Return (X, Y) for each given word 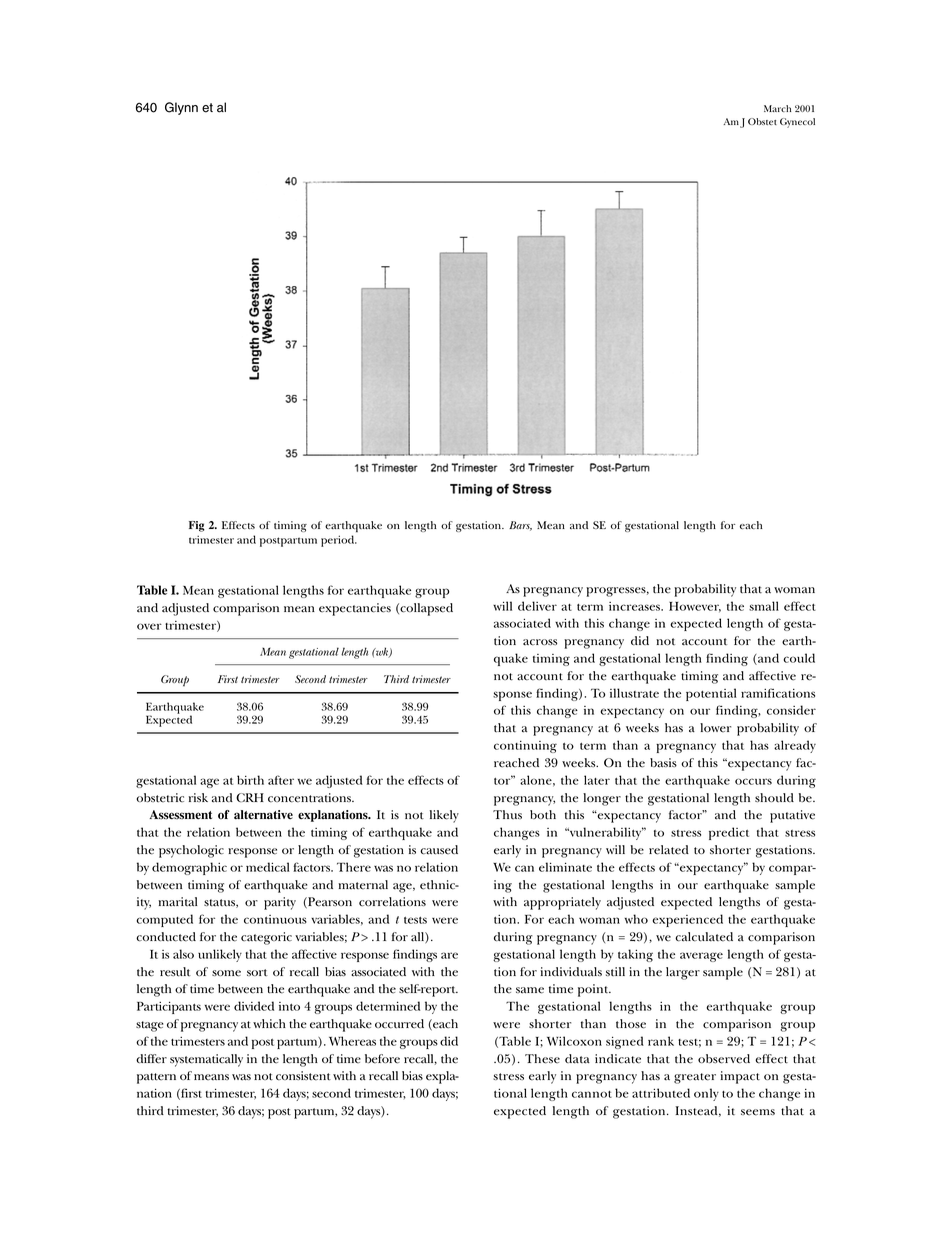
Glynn (181, 108)
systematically (206, 1060)
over (149, 626)
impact (740, 1077)
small (764, 606)
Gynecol (797, 123)
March (777, 108)
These (542, 1059)
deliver (537, 606)
